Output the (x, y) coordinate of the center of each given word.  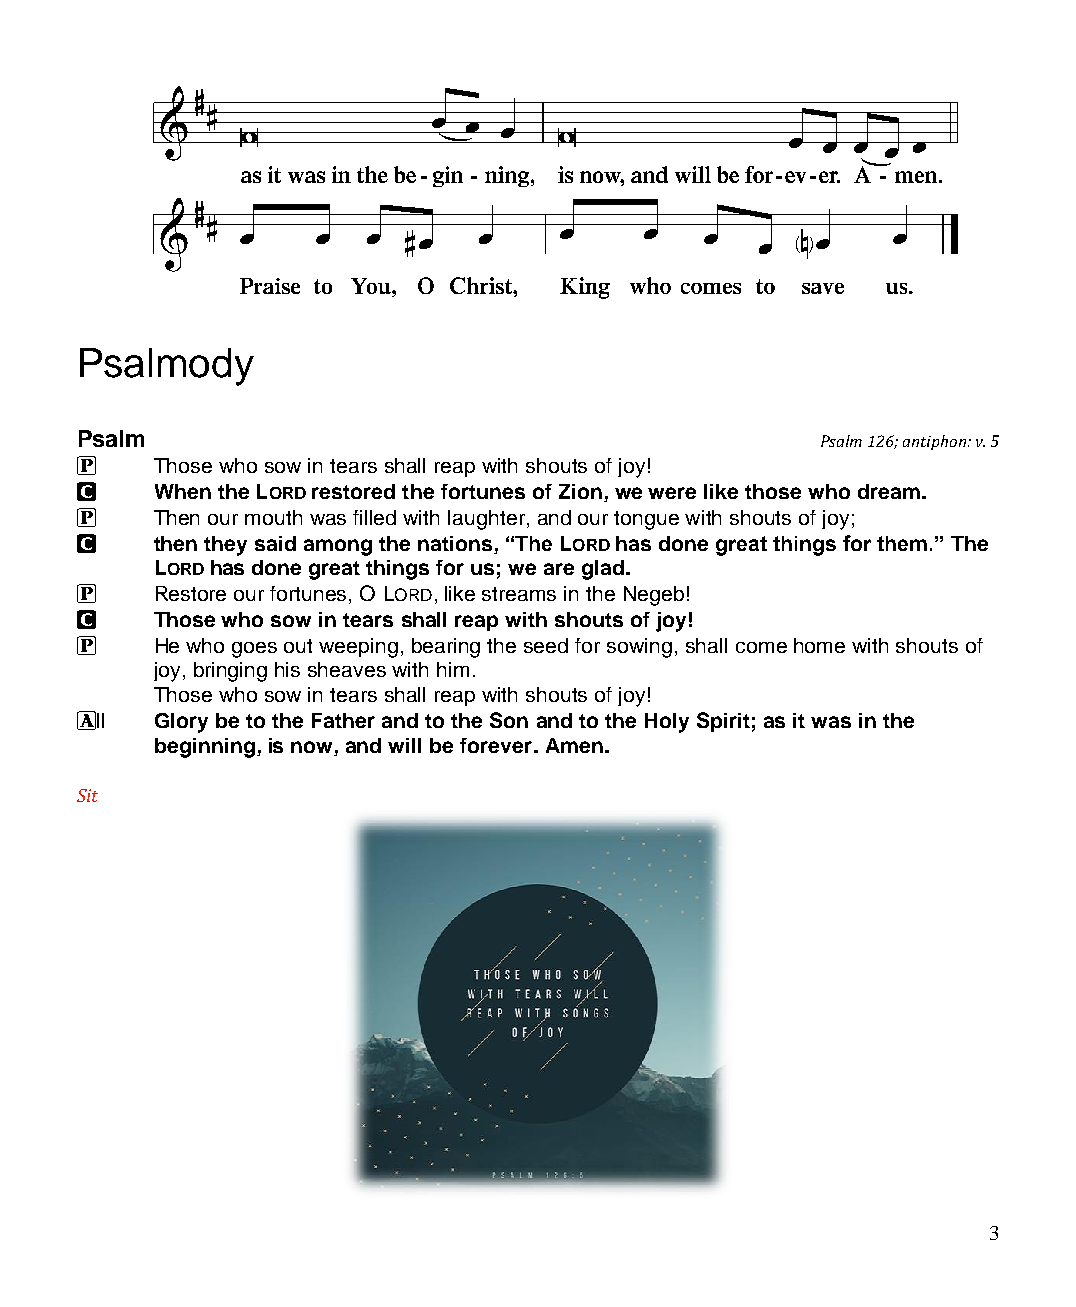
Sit (87, 795)
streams (519, 594)
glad (604, 570)
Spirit (723, 722)
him (453, 669)
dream (889, 491)
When (183, 491)
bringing (230, 672)
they (225, 546)
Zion (580, 491)
